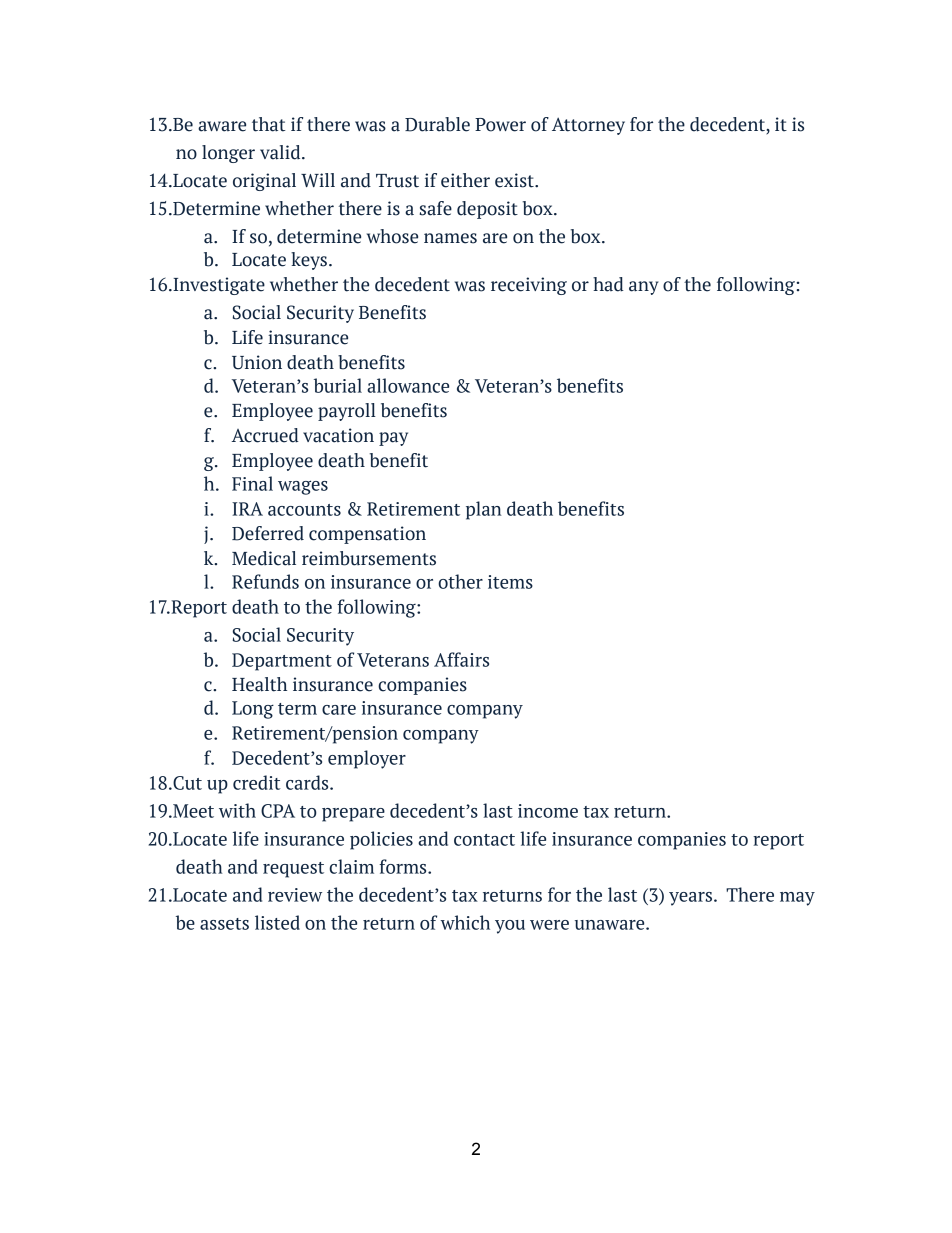 The width and height of the document is (952, 1233). Describe the element at coordinates (548, 811) in the document. I see `income` at that location.
